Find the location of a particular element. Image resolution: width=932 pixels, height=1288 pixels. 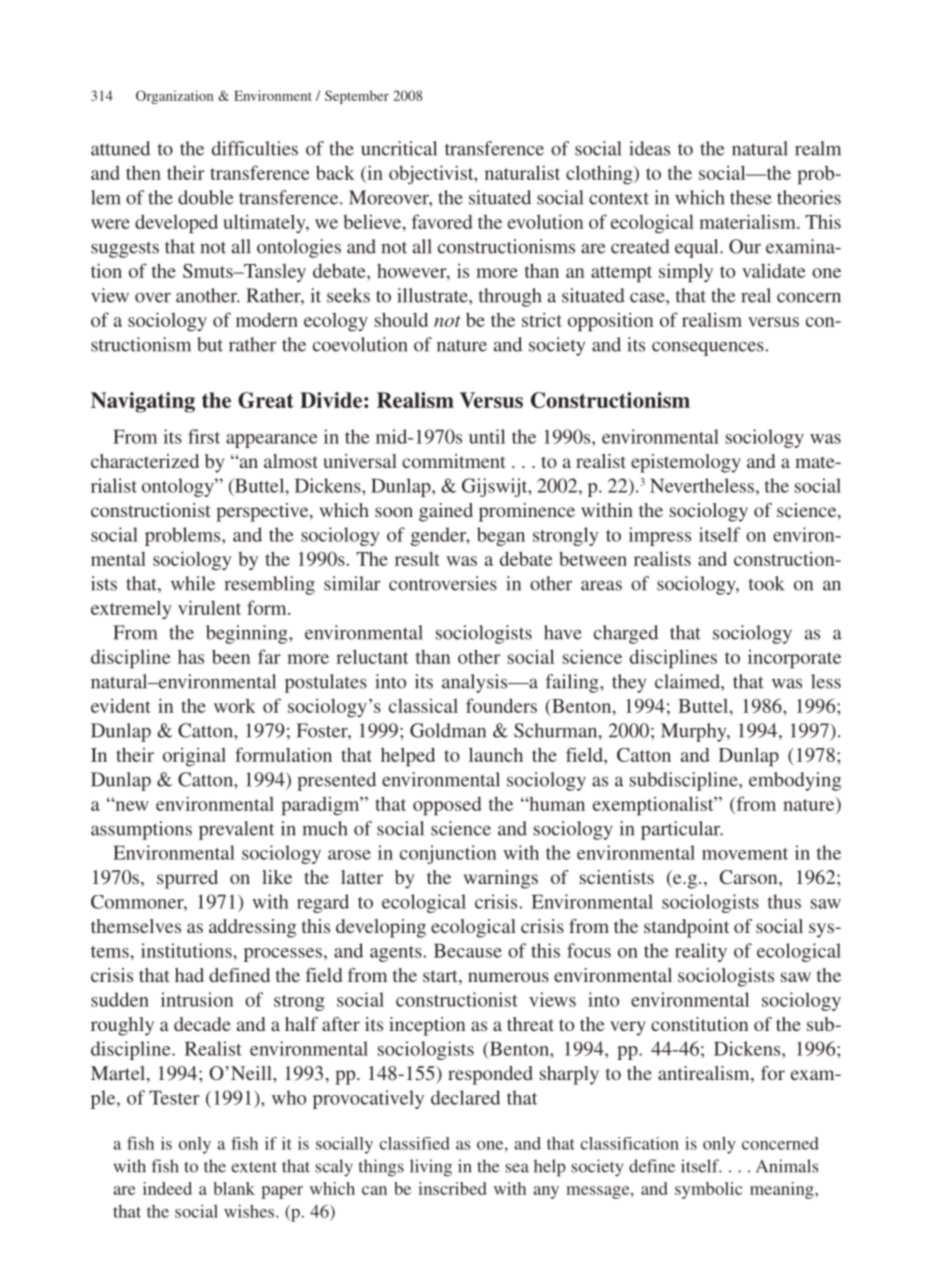

ideas is located at coordinates (649, 148).
